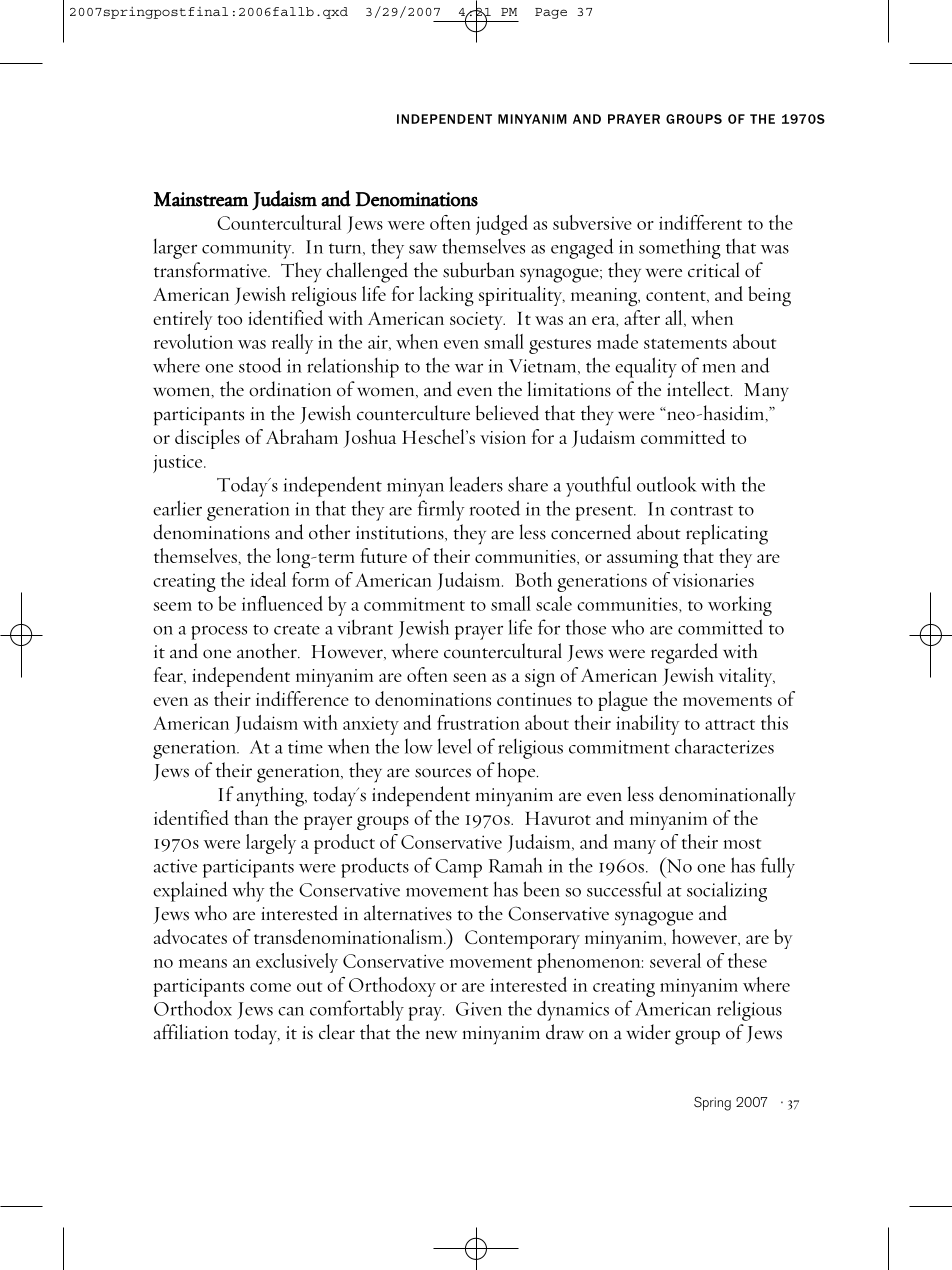  Describe the element at coordinates (551, 13) in the screenshot. I see `Page` at that location.
